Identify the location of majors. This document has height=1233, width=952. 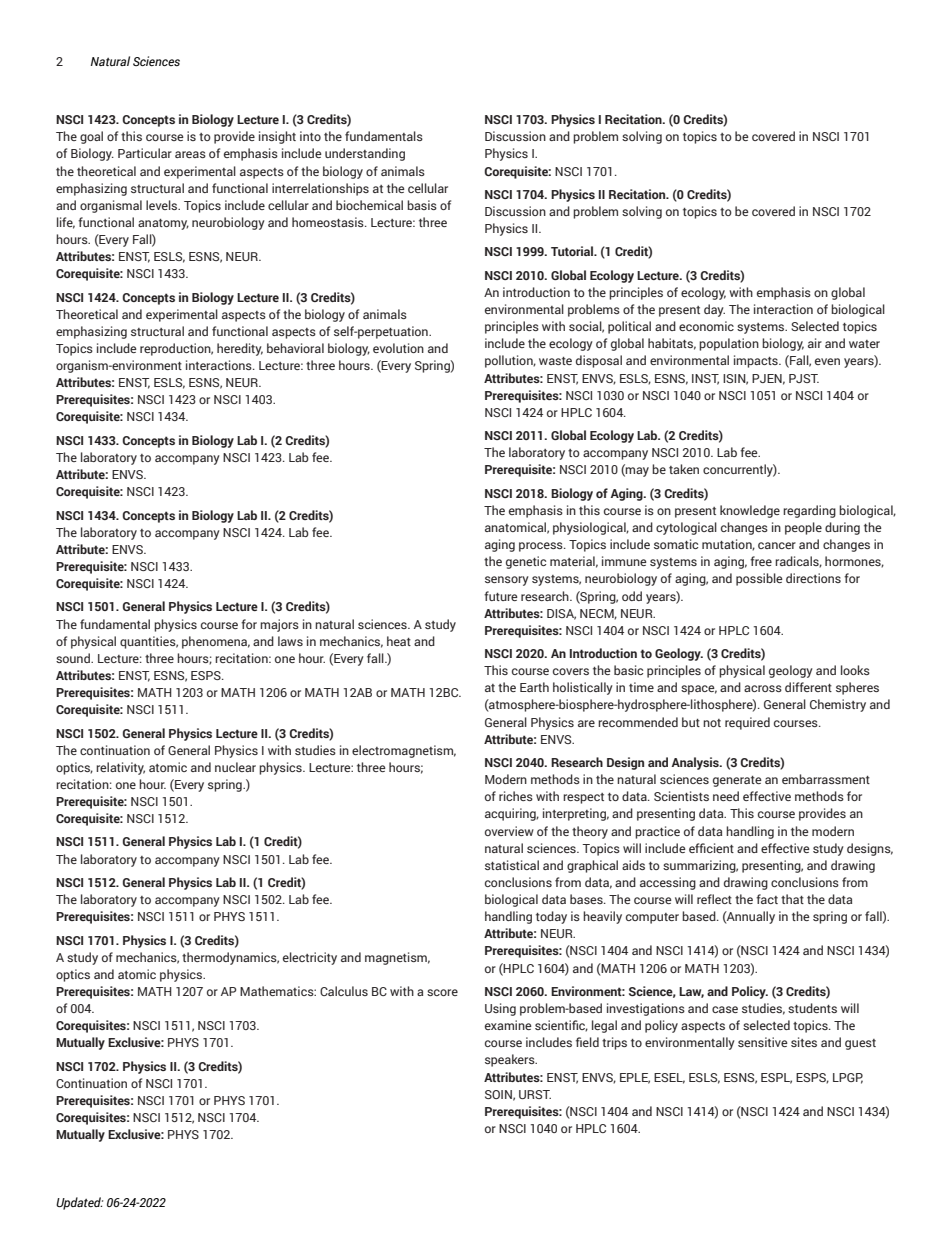
(279, 625).
